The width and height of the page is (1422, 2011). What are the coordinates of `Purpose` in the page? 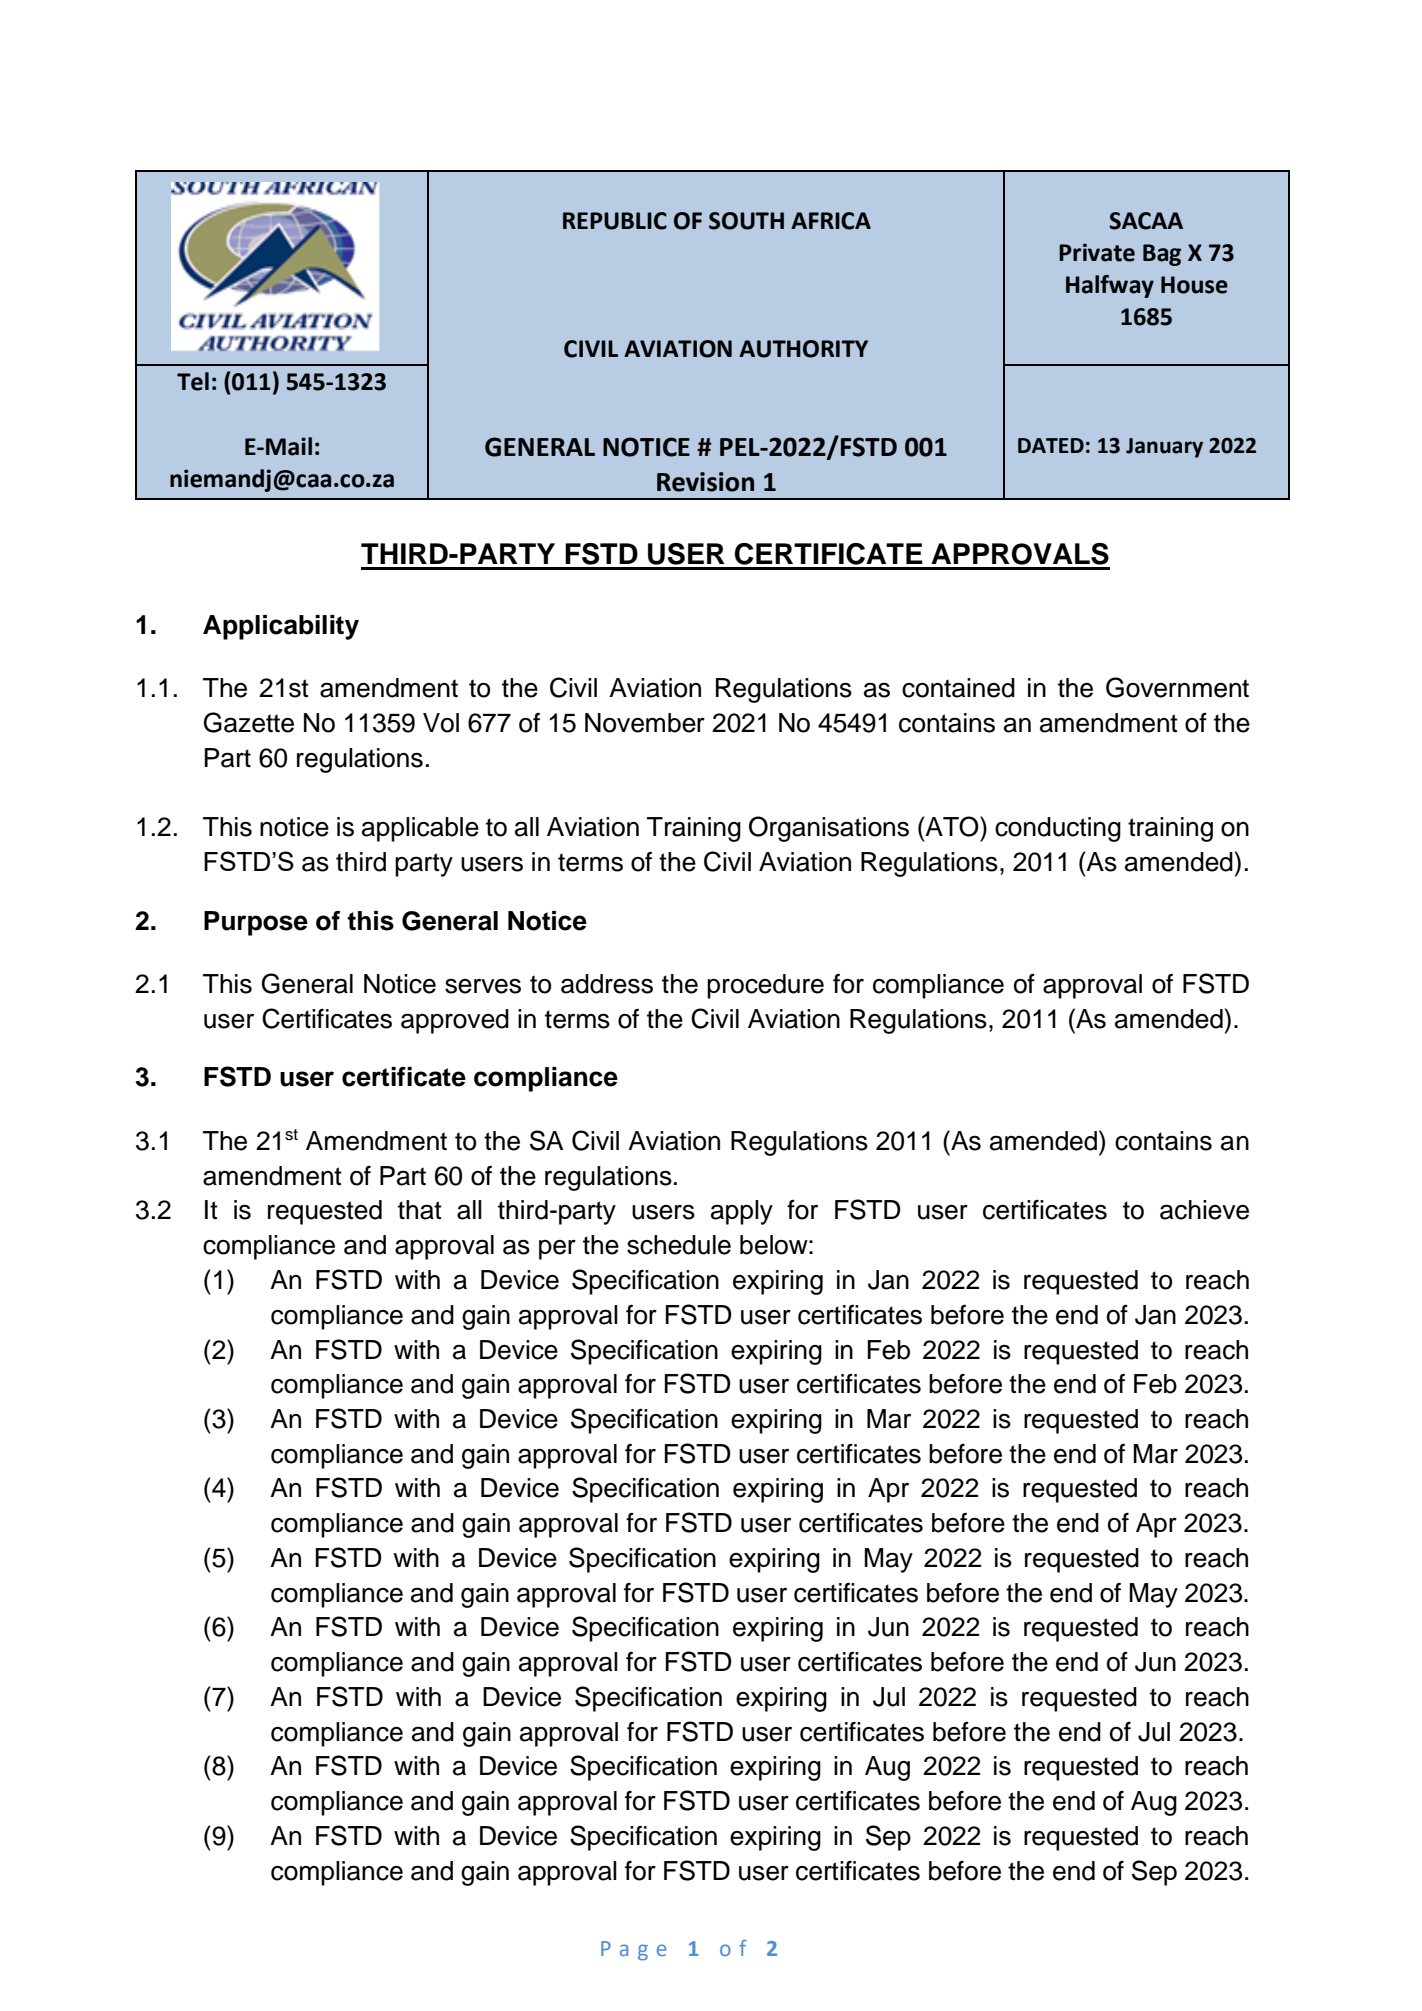 It's located at (256, 923).
